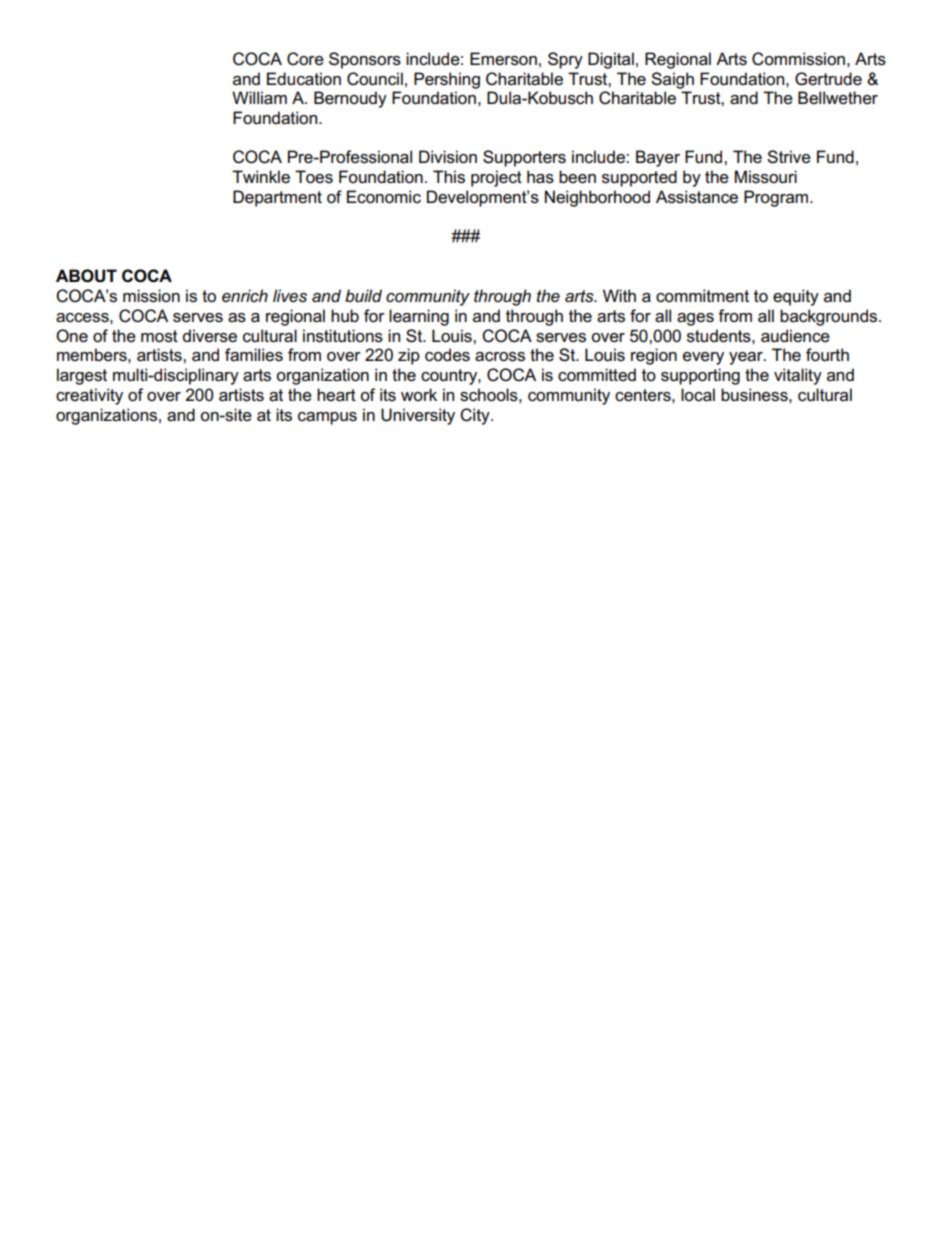 This screenshot has width=952, height=1233. What do you see at coordinates (384, 197) in the screenshot?
I see `Economic` at bounding box center [384, 197].
